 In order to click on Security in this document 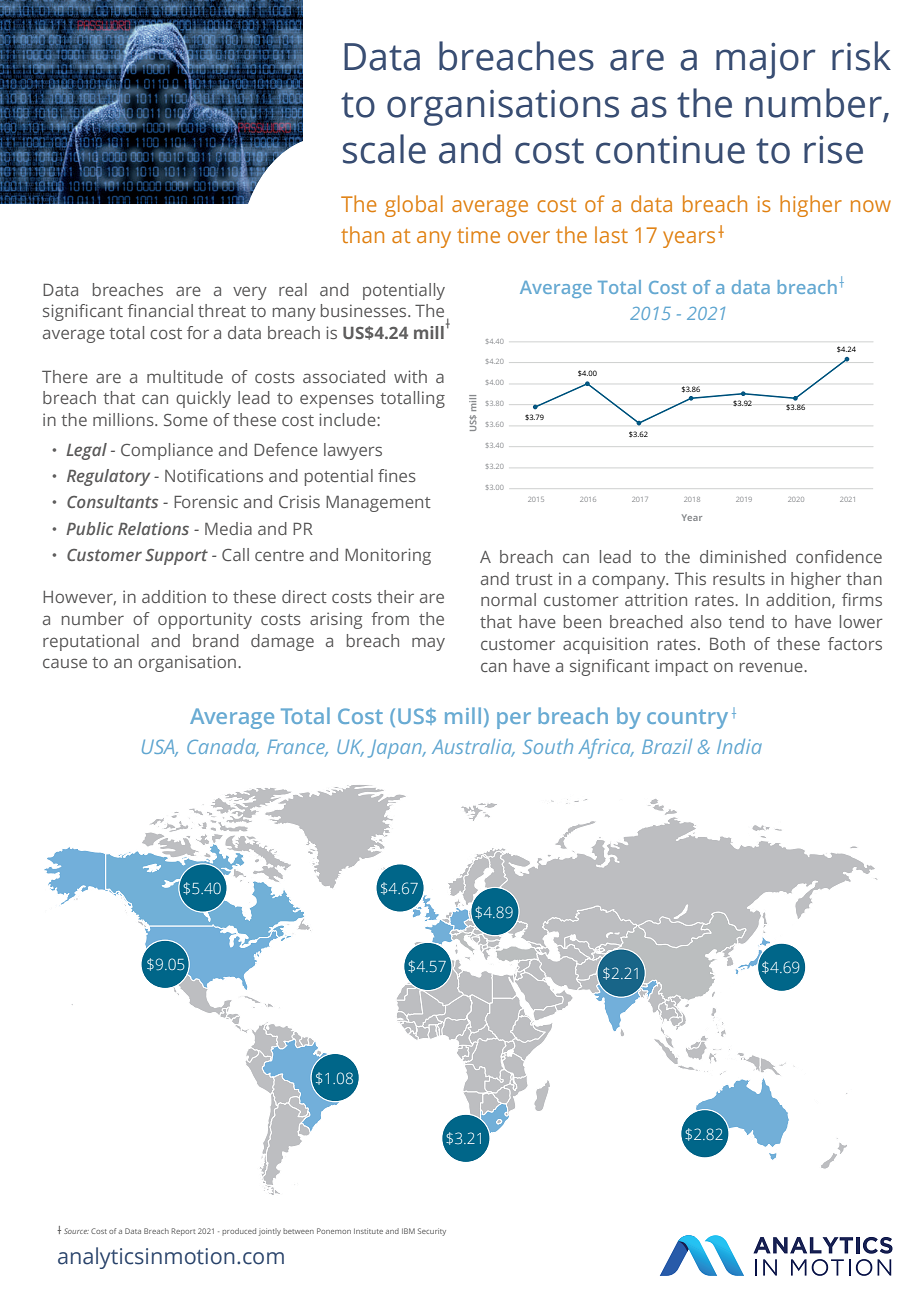, I will do `click(432, 1232)`.
